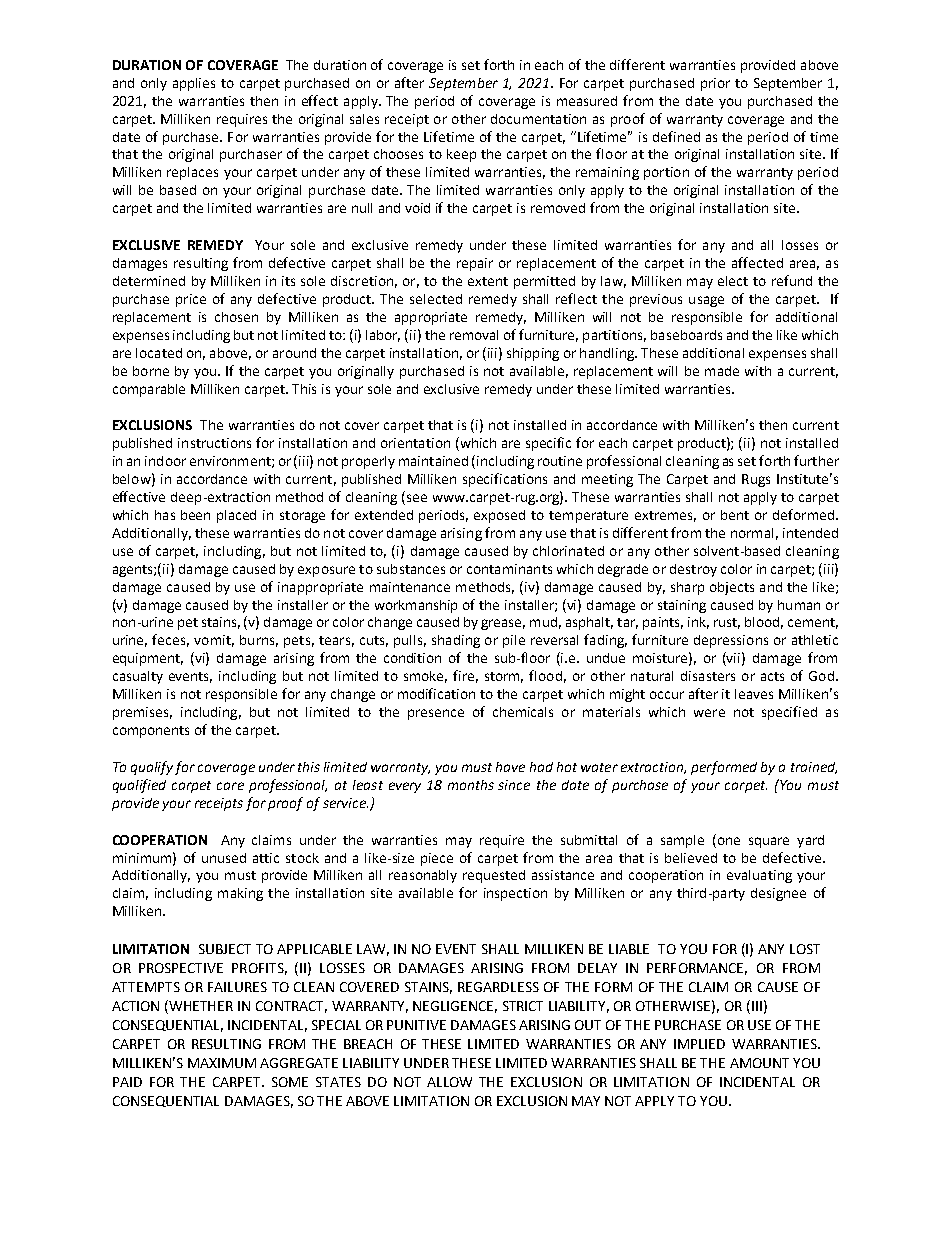 This screenshot has height=1233, width=952. I want to click on Rugs, so click(756, 480).
